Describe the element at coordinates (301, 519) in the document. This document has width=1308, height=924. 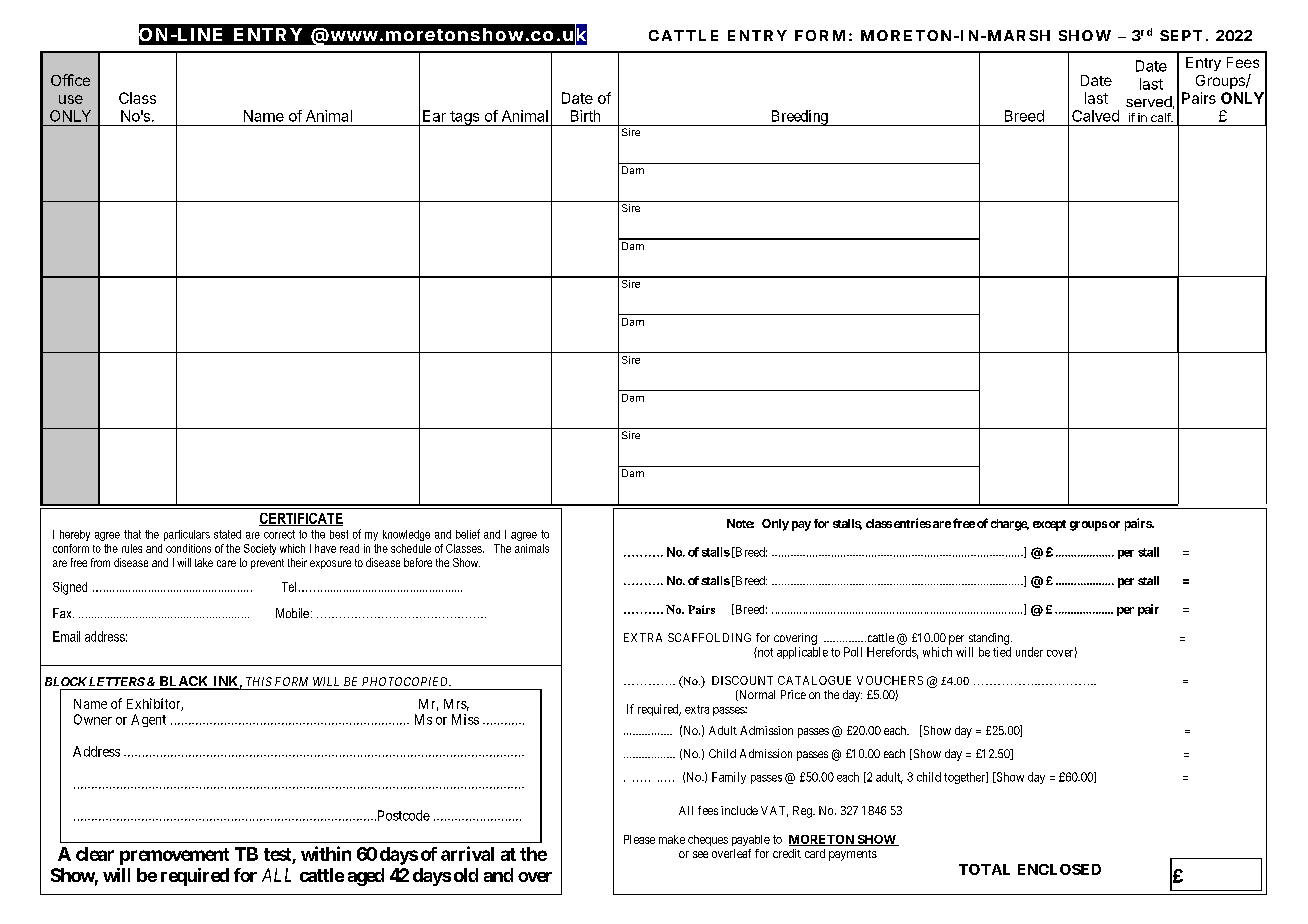
I see `CERTIFICATE` at that location.
